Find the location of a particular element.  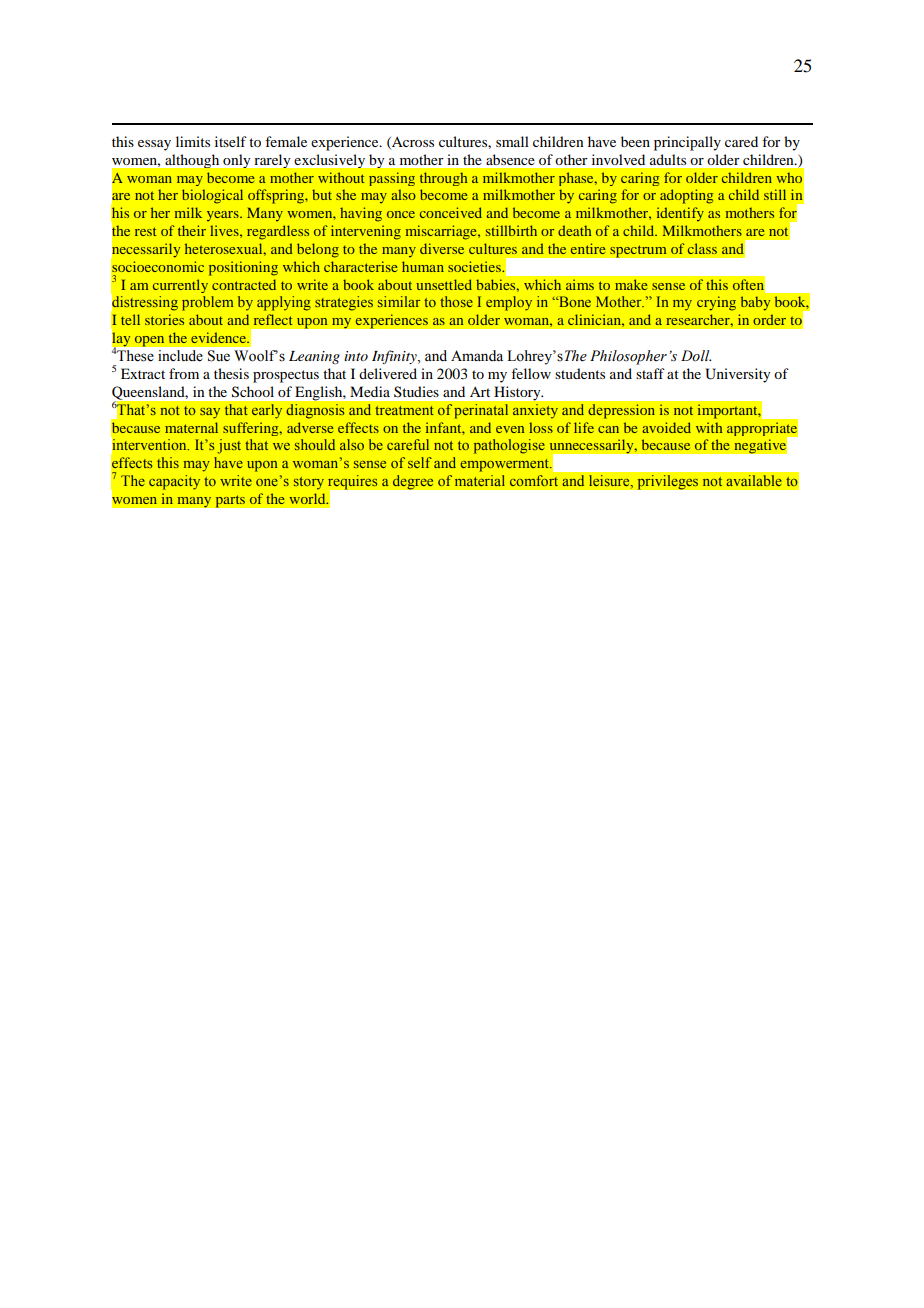

Sue is located at coordinates (219, 356).
